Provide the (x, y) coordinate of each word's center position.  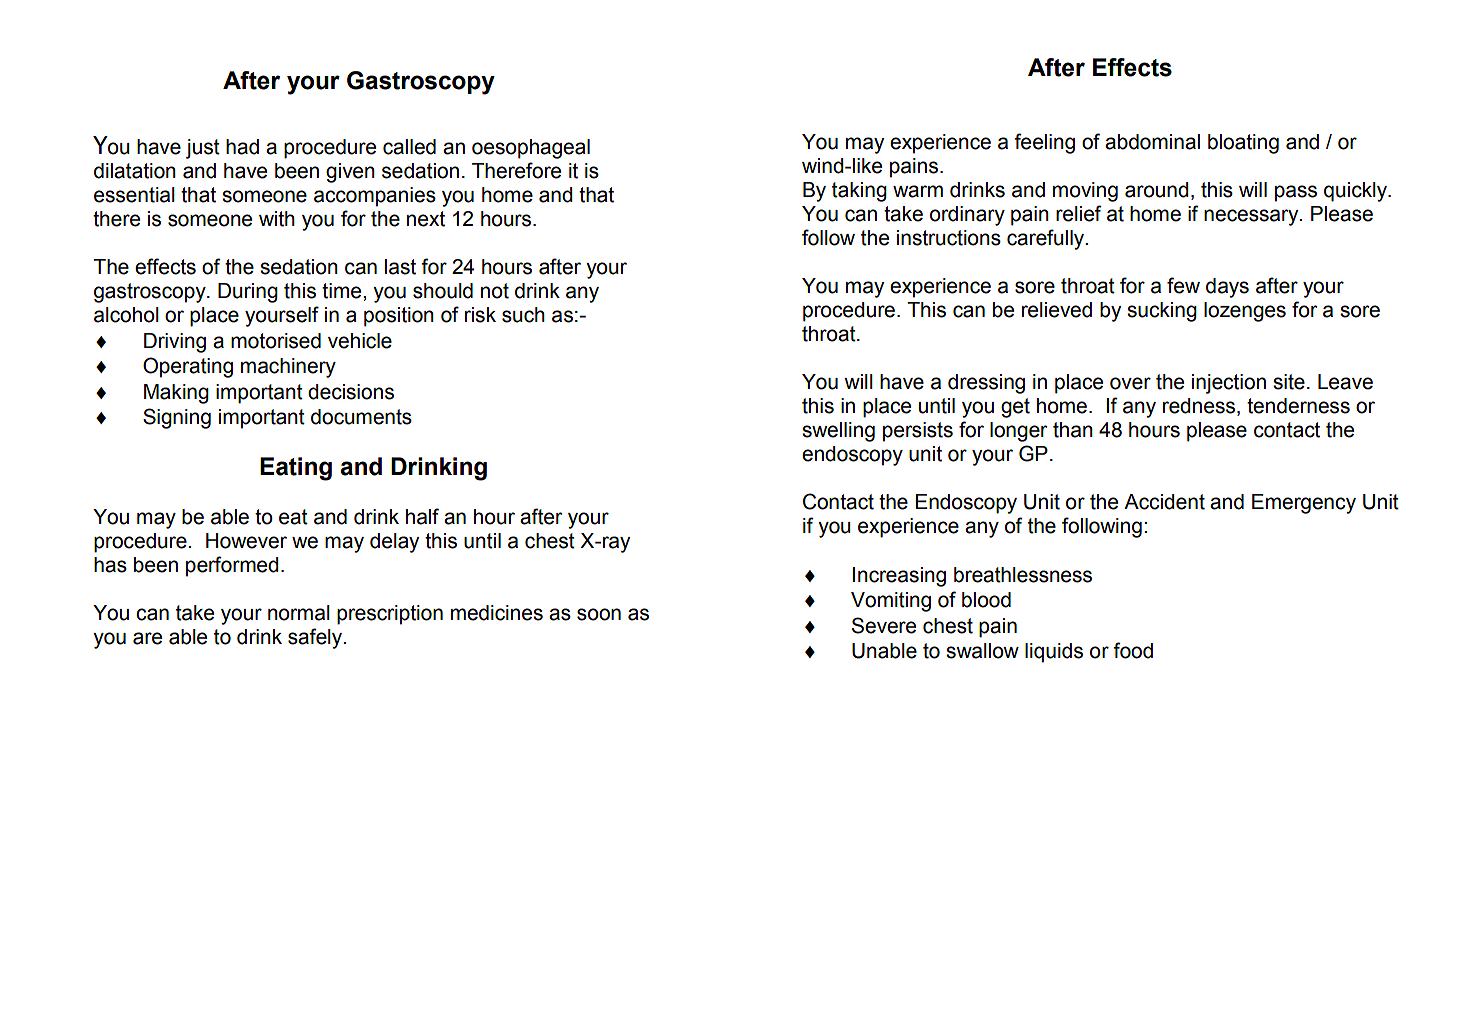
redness (1200, 407)
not (495, 291)
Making (176, 394)
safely (316, 638)
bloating (1243, 144)
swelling (838, 432)
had (242, 147)
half (422, 516)
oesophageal (531, 149)
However (246, 541)
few (1183, 285)
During (248, 293)
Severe (884, 625)
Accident (1164, 502)
